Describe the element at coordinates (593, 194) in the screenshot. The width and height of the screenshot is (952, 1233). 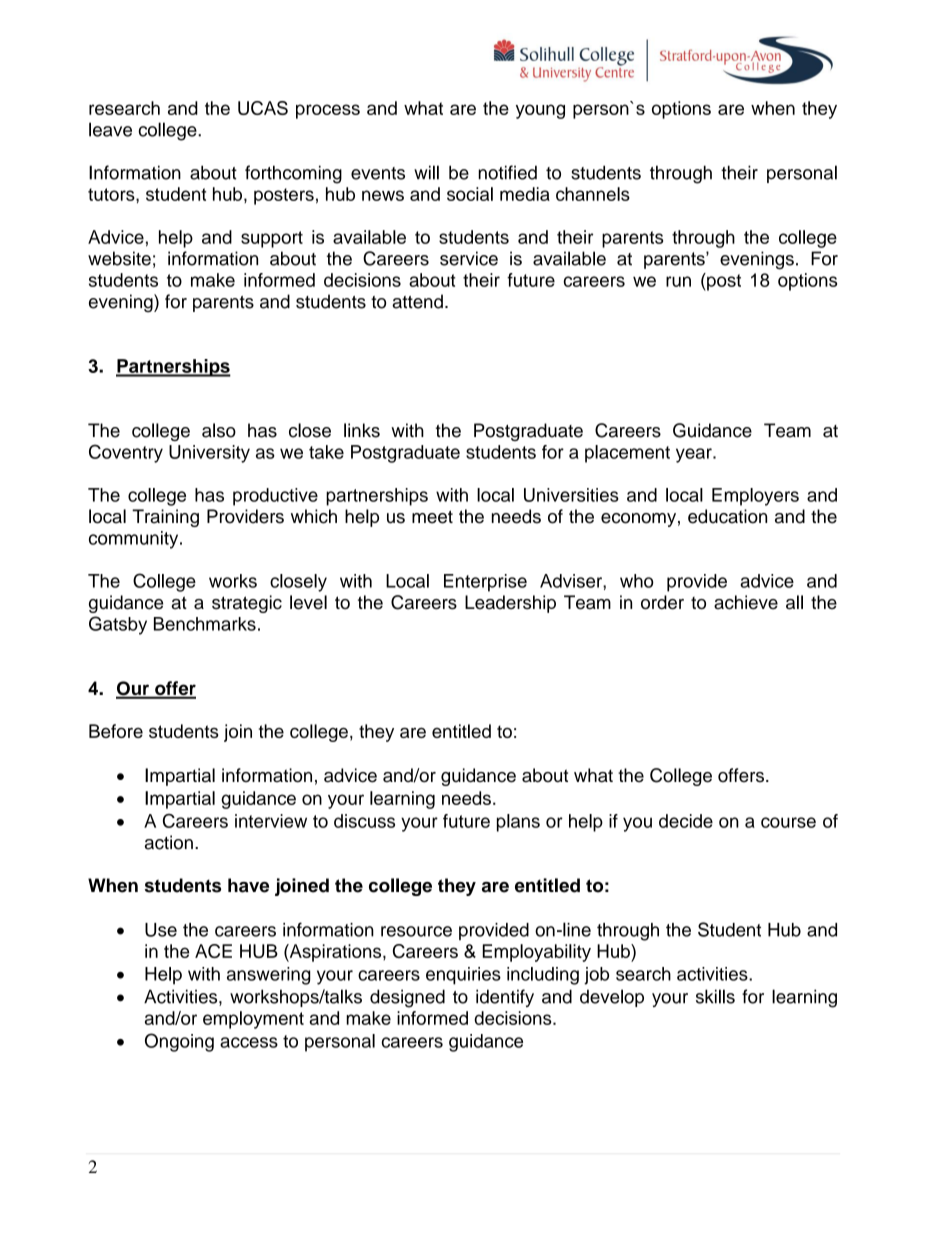
I see `channels` at that location.
